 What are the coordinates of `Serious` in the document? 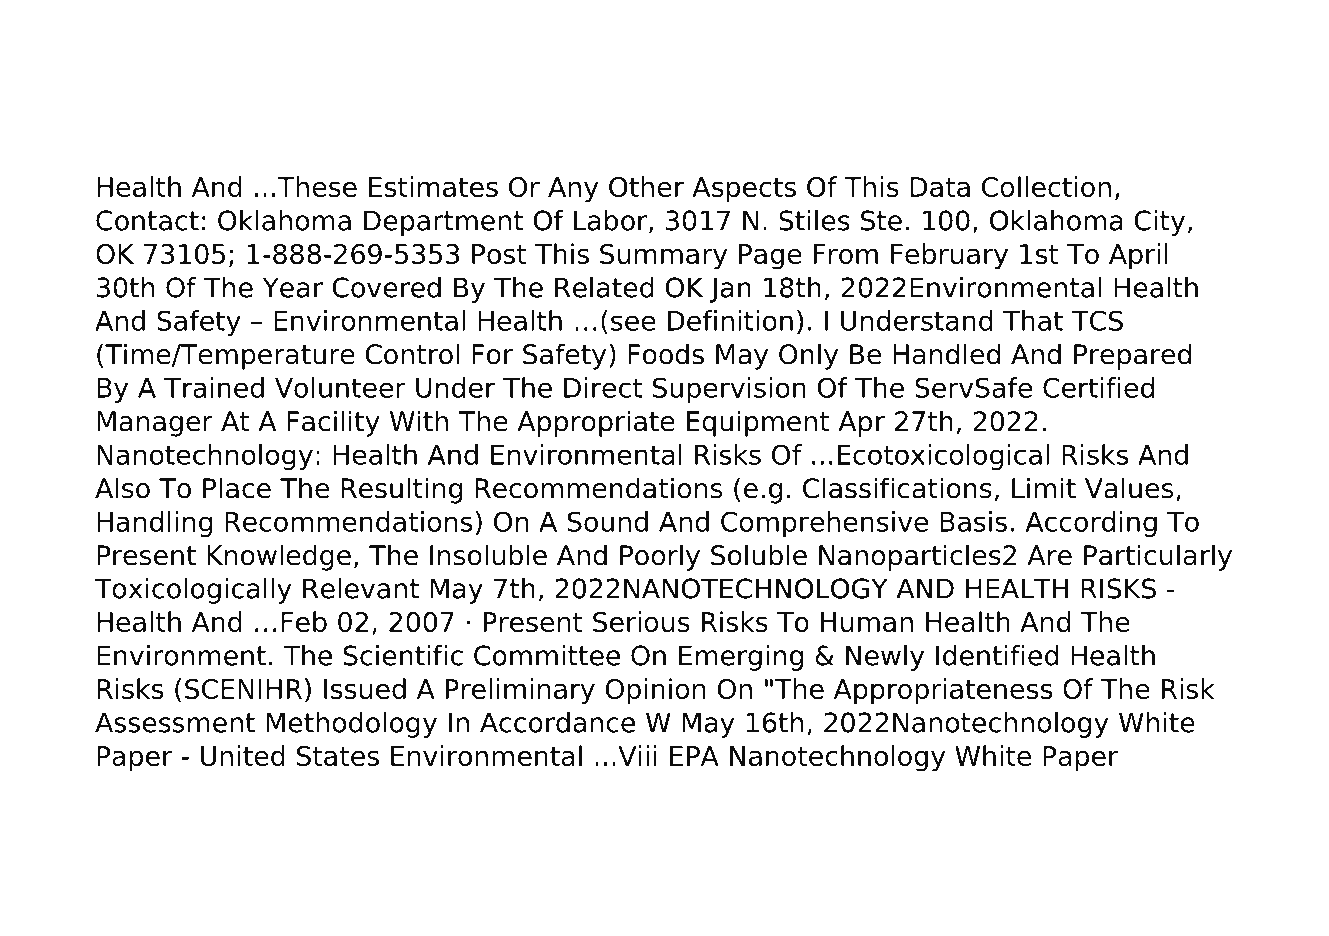 It's located at (641, 621).
